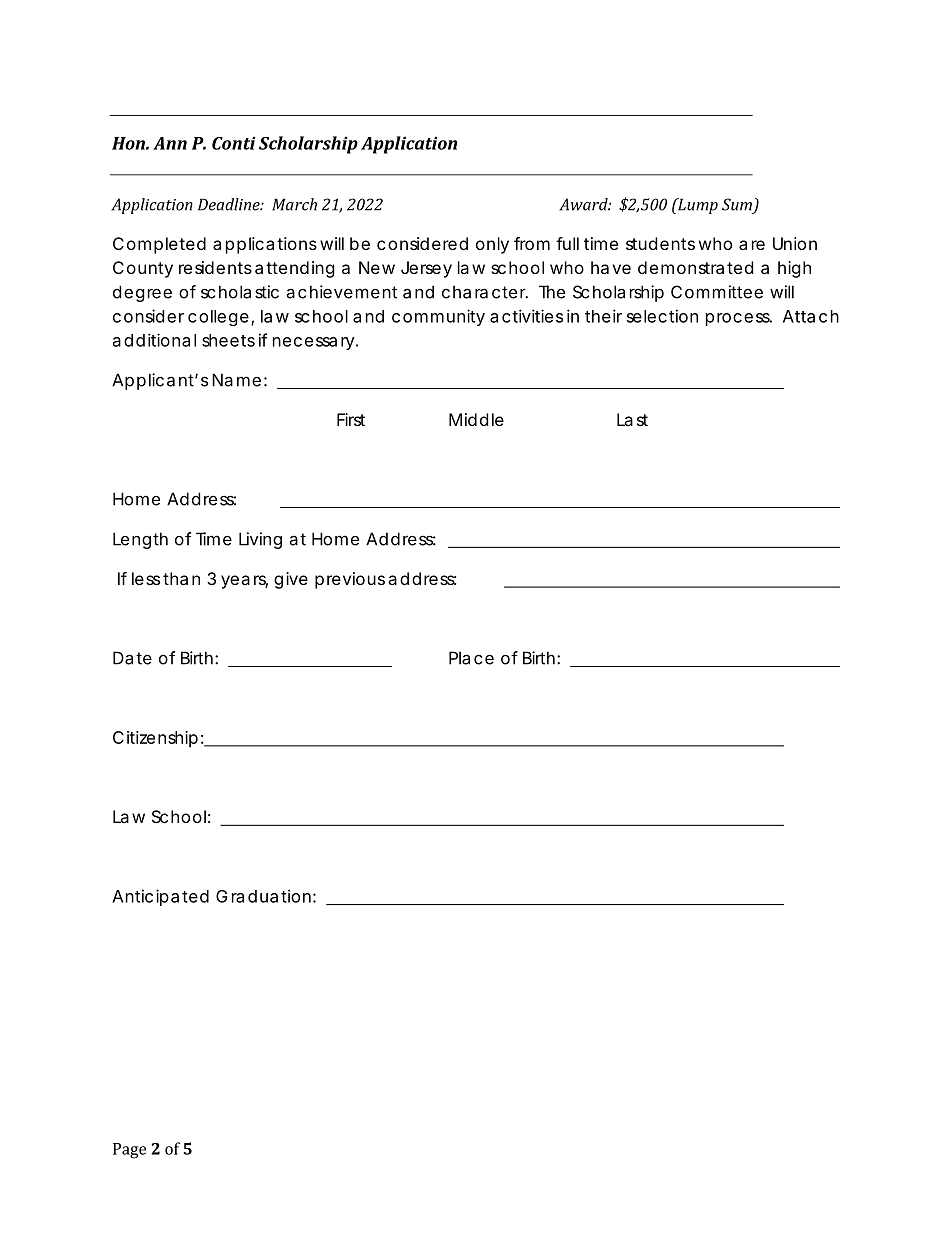 The image size is (952, 1233). Describe the element at coordinates (236, 380) in the page. I see `Name` at that location.
